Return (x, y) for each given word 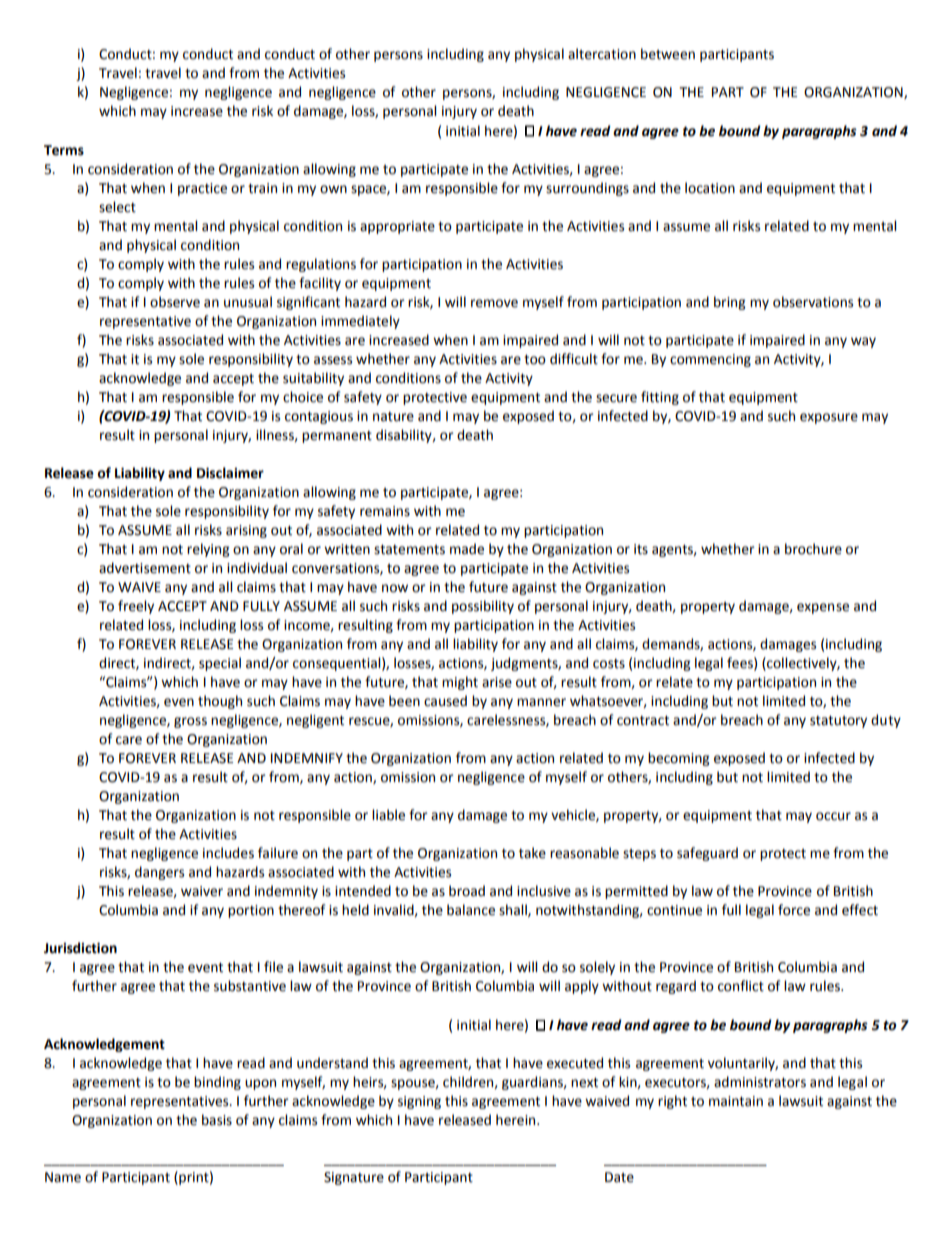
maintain (736, 1101)
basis (217, 1120)
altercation (602, 54)
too (535, 360)
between (668, 54)
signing (419, 1102)
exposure (829, 418)
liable (388, 815)
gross (190, 722)
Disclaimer (230, 473)
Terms (64, 150)
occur (833, 816)
